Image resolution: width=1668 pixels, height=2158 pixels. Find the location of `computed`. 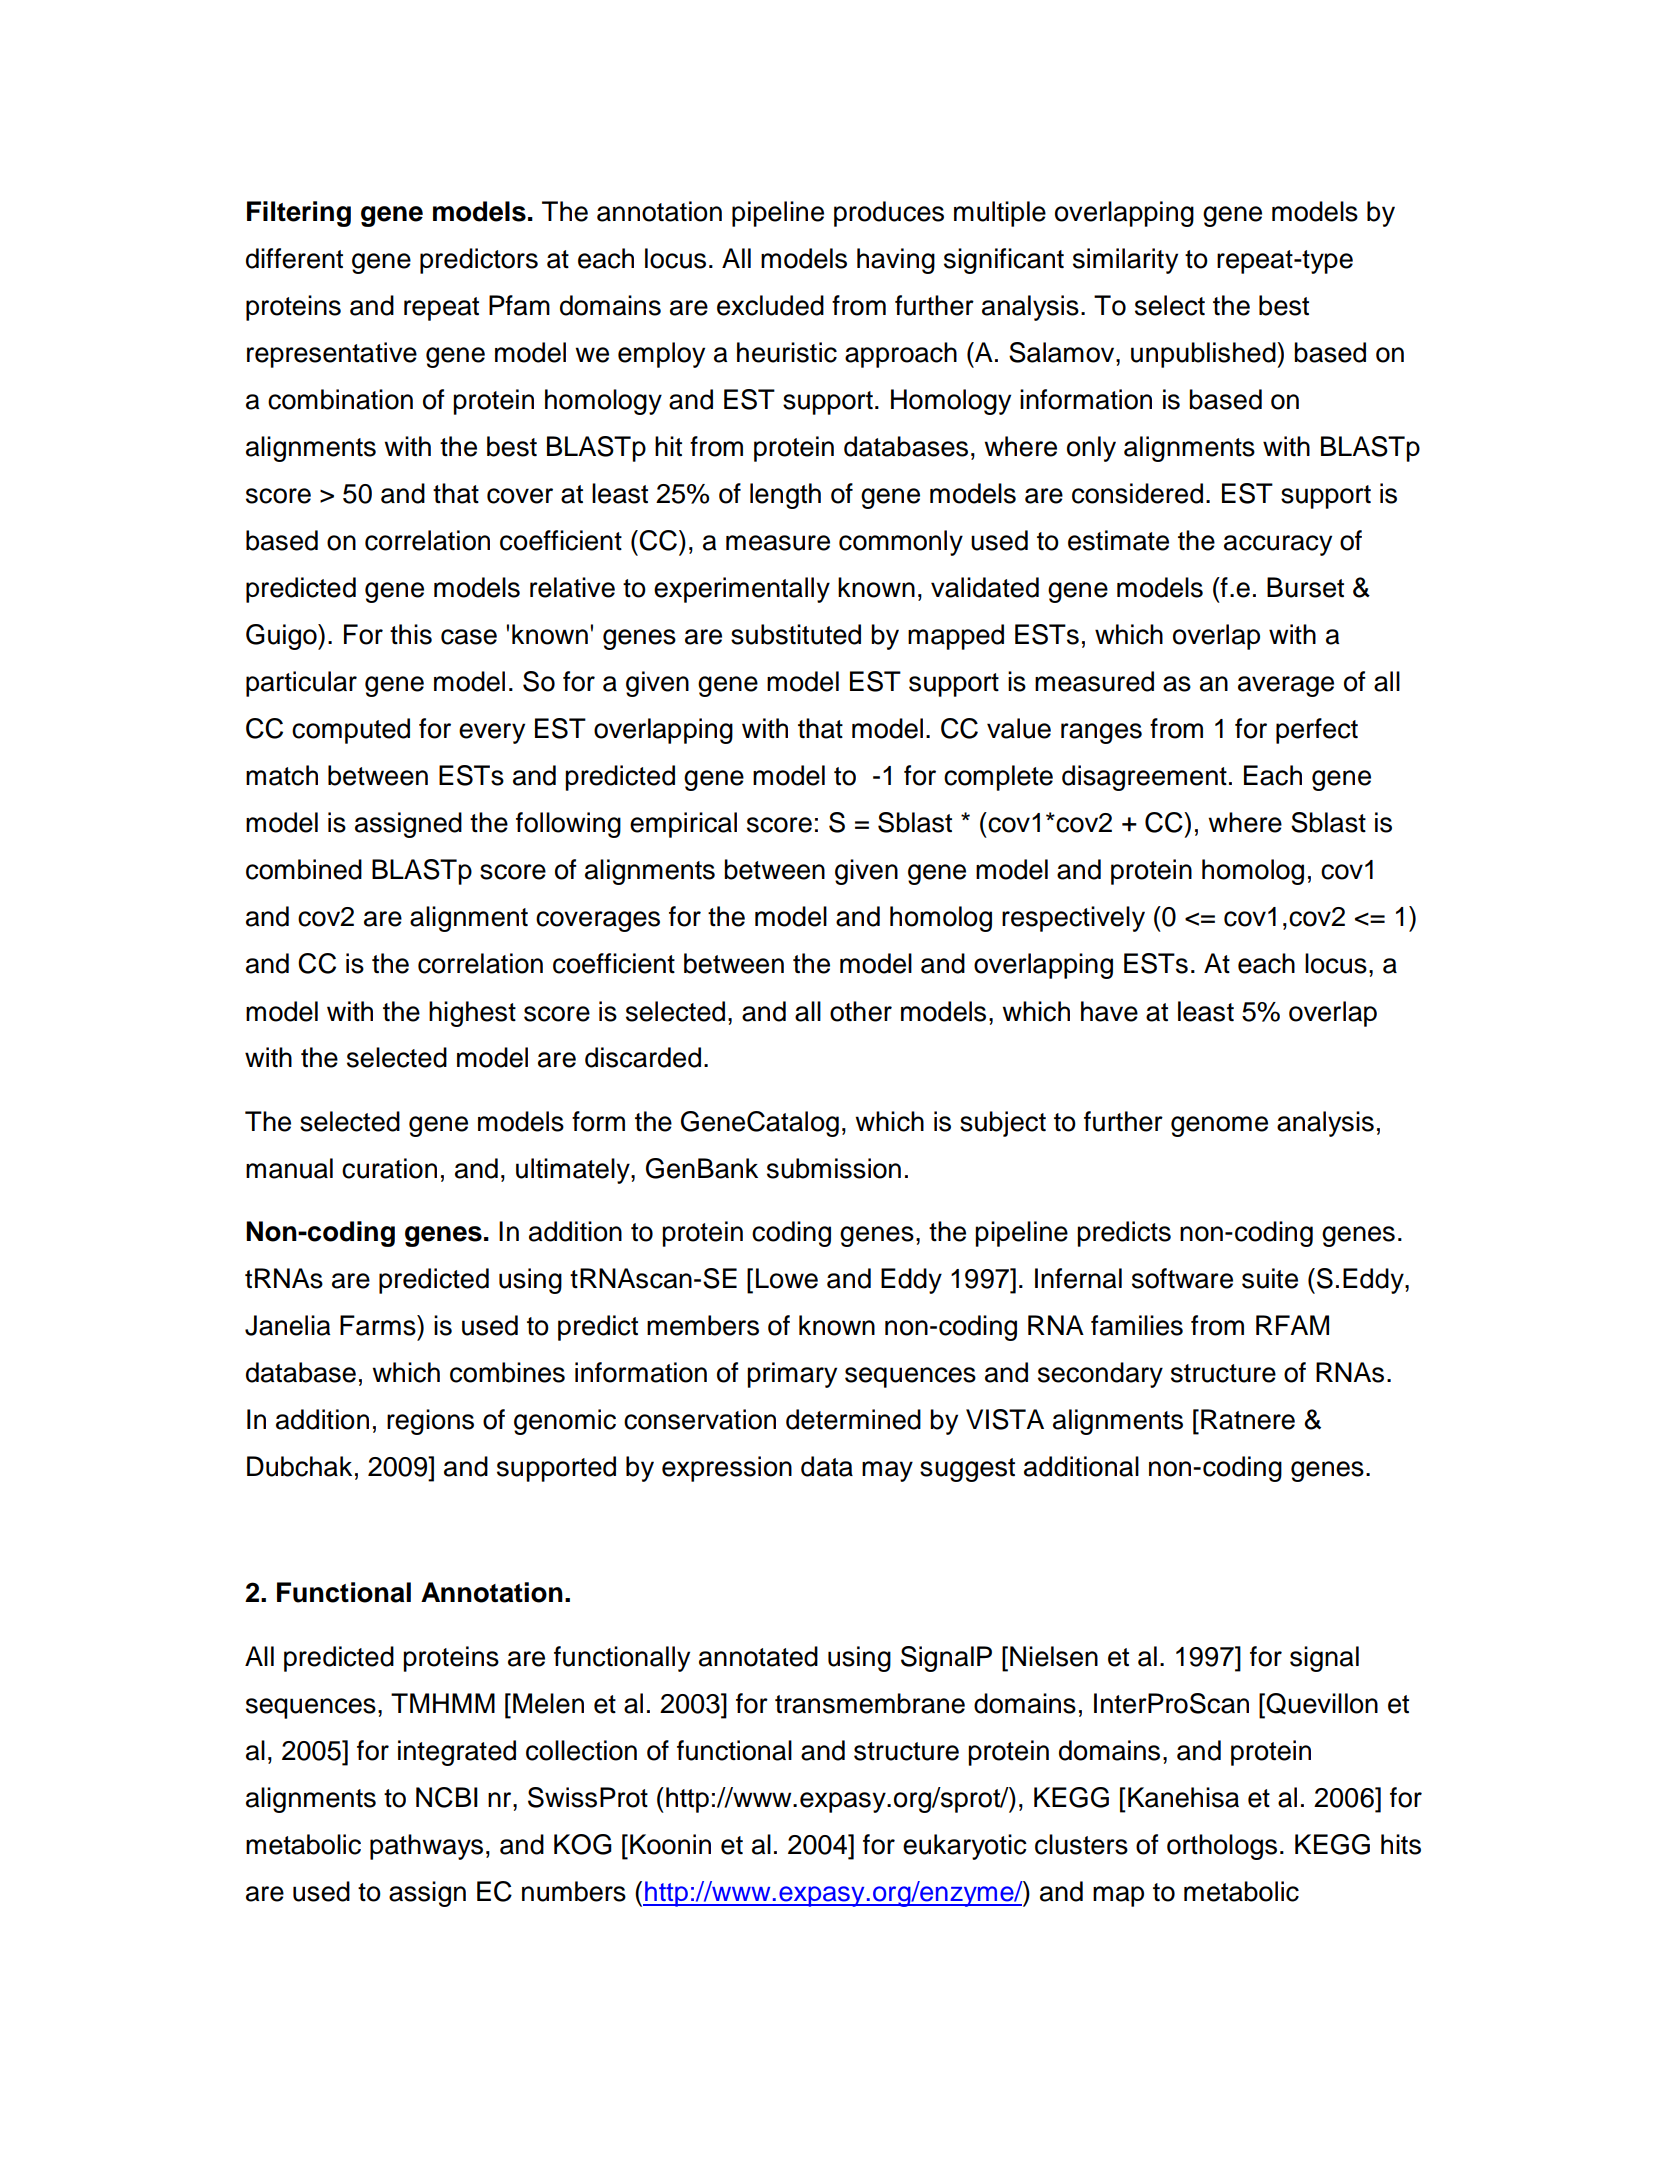

computed is located at coordinates (351, 731).
